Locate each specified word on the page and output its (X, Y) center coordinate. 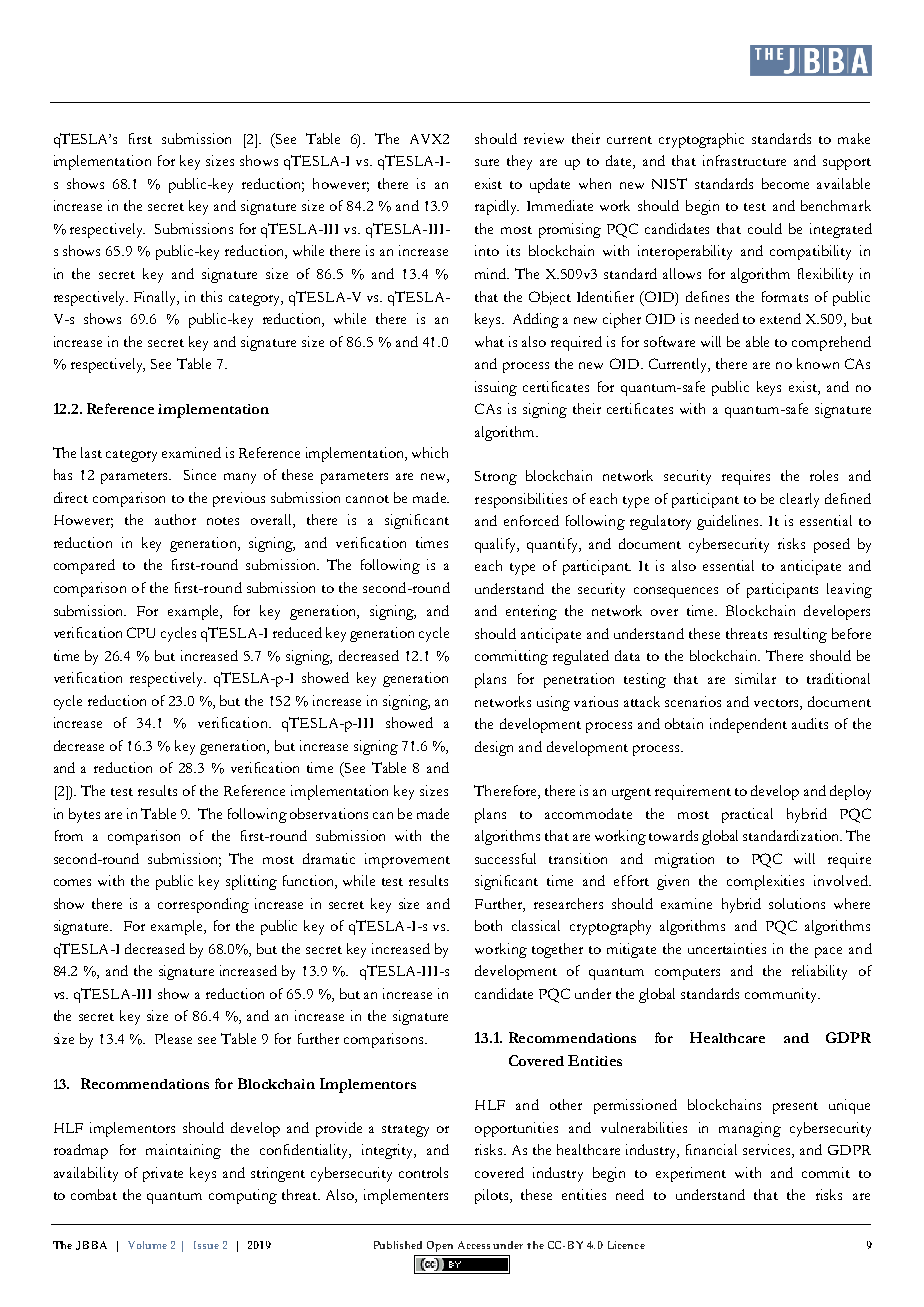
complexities (765, 882)
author (175, 519)
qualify (497, 545)
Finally (156, 298)
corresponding (203, 905)
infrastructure (744, 160)
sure (487, 162)
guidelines (729, 522)
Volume (147, 1245)
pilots (493, 1196)
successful (505, 858)
